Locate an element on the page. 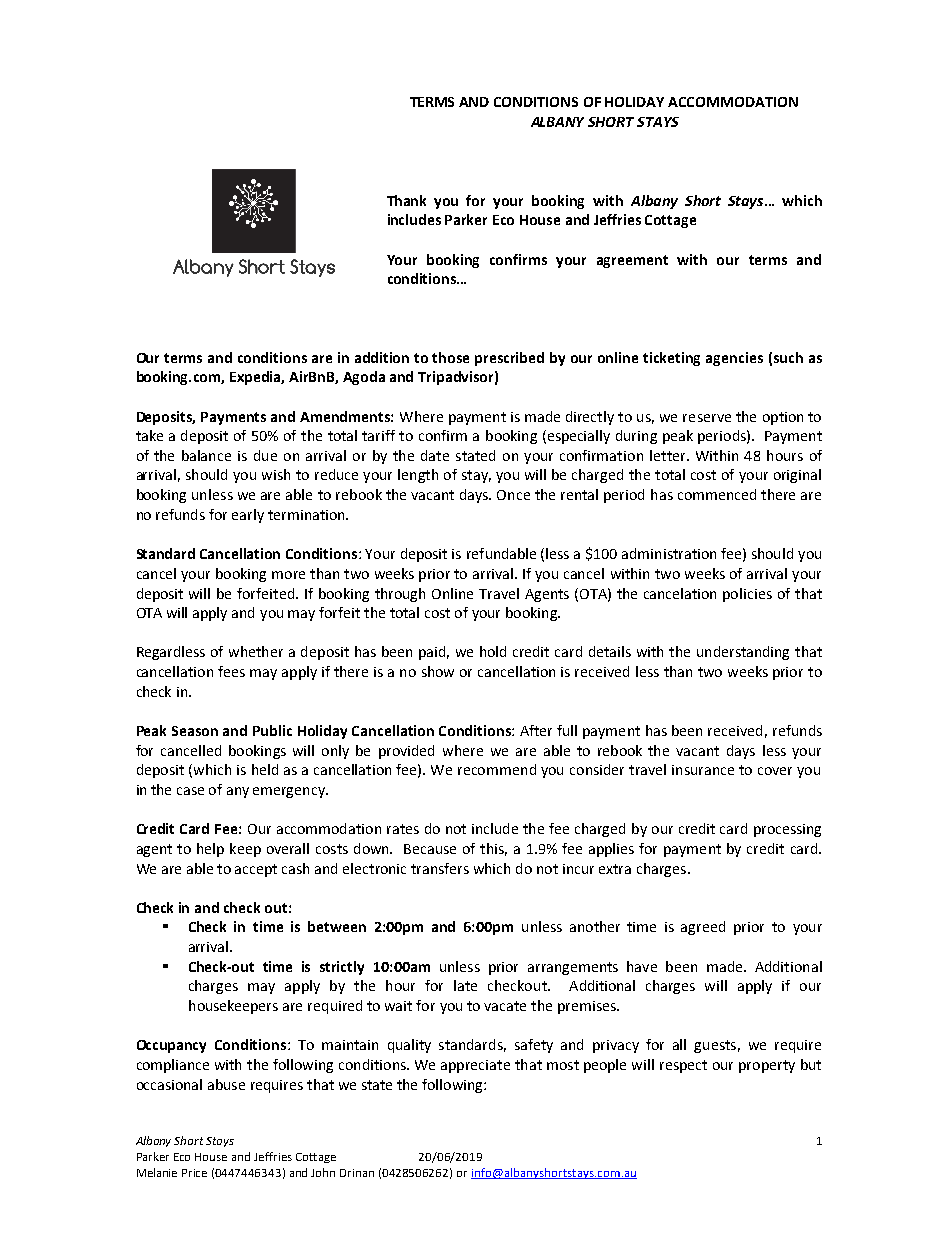  appreciate is located at coordinates (475, 1066).
